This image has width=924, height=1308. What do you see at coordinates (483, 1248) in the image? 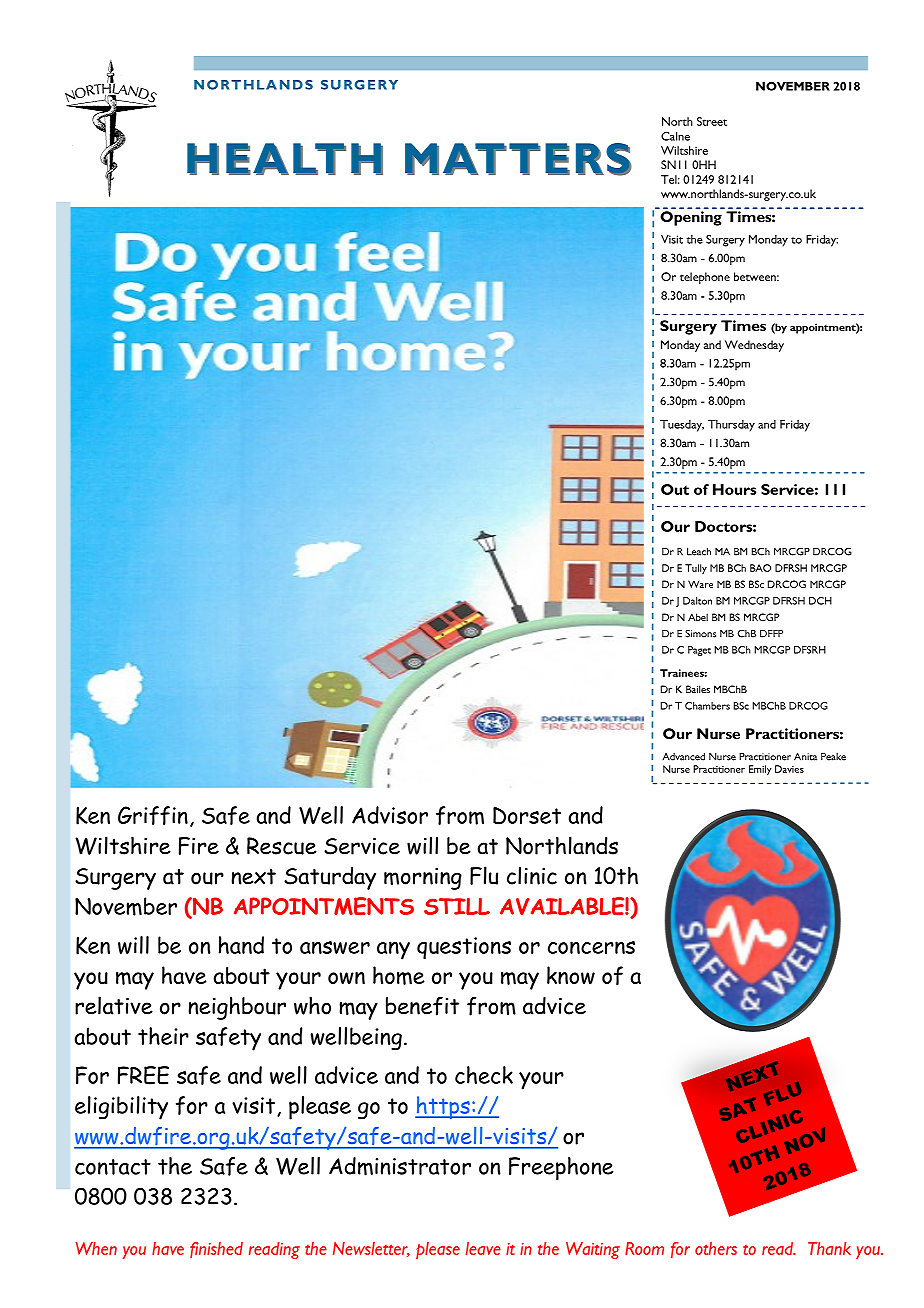
I see `leave` at bounding box center [483, 1248].
